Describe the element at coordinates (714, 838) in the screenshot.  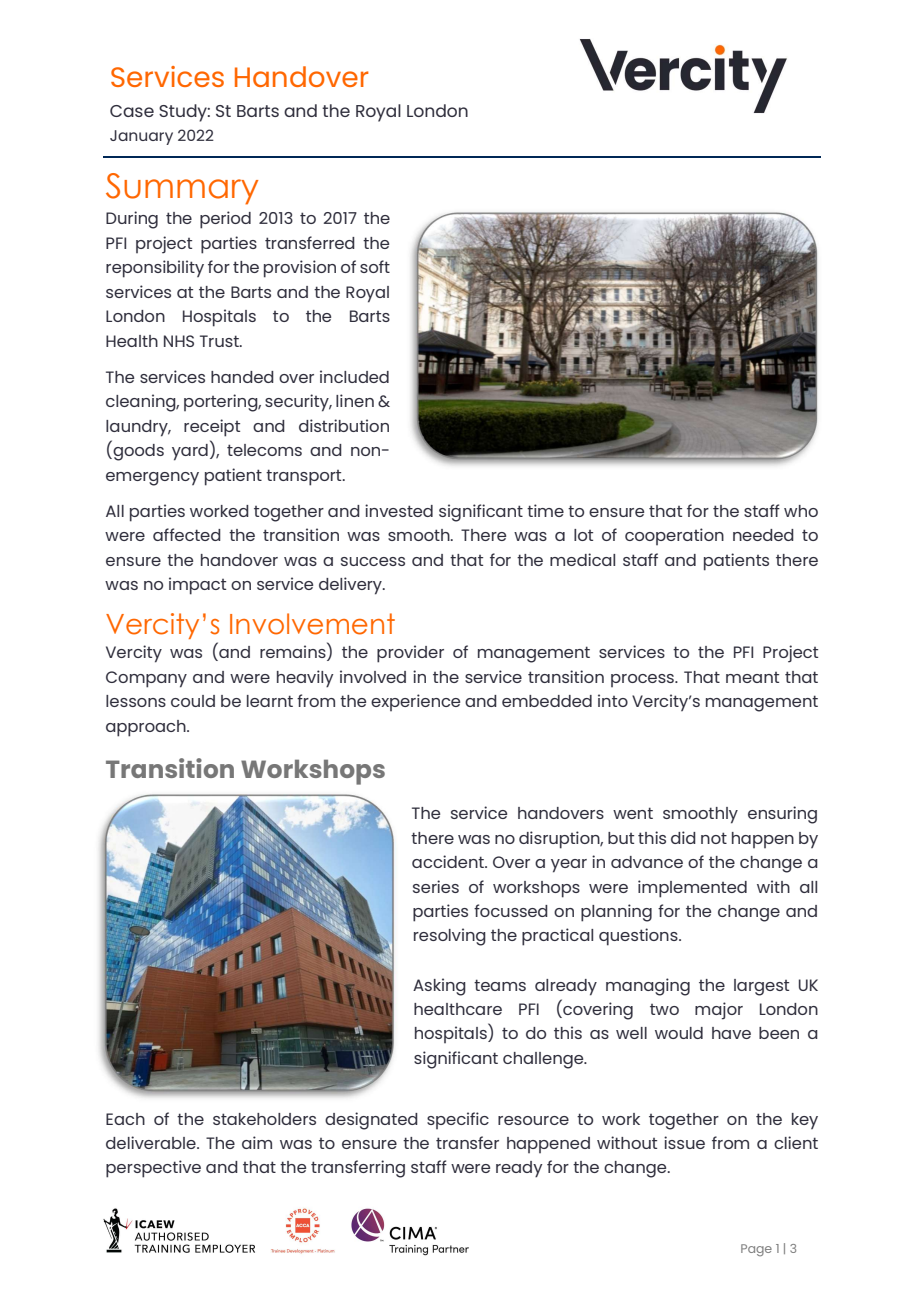
I see `not` at that location.
